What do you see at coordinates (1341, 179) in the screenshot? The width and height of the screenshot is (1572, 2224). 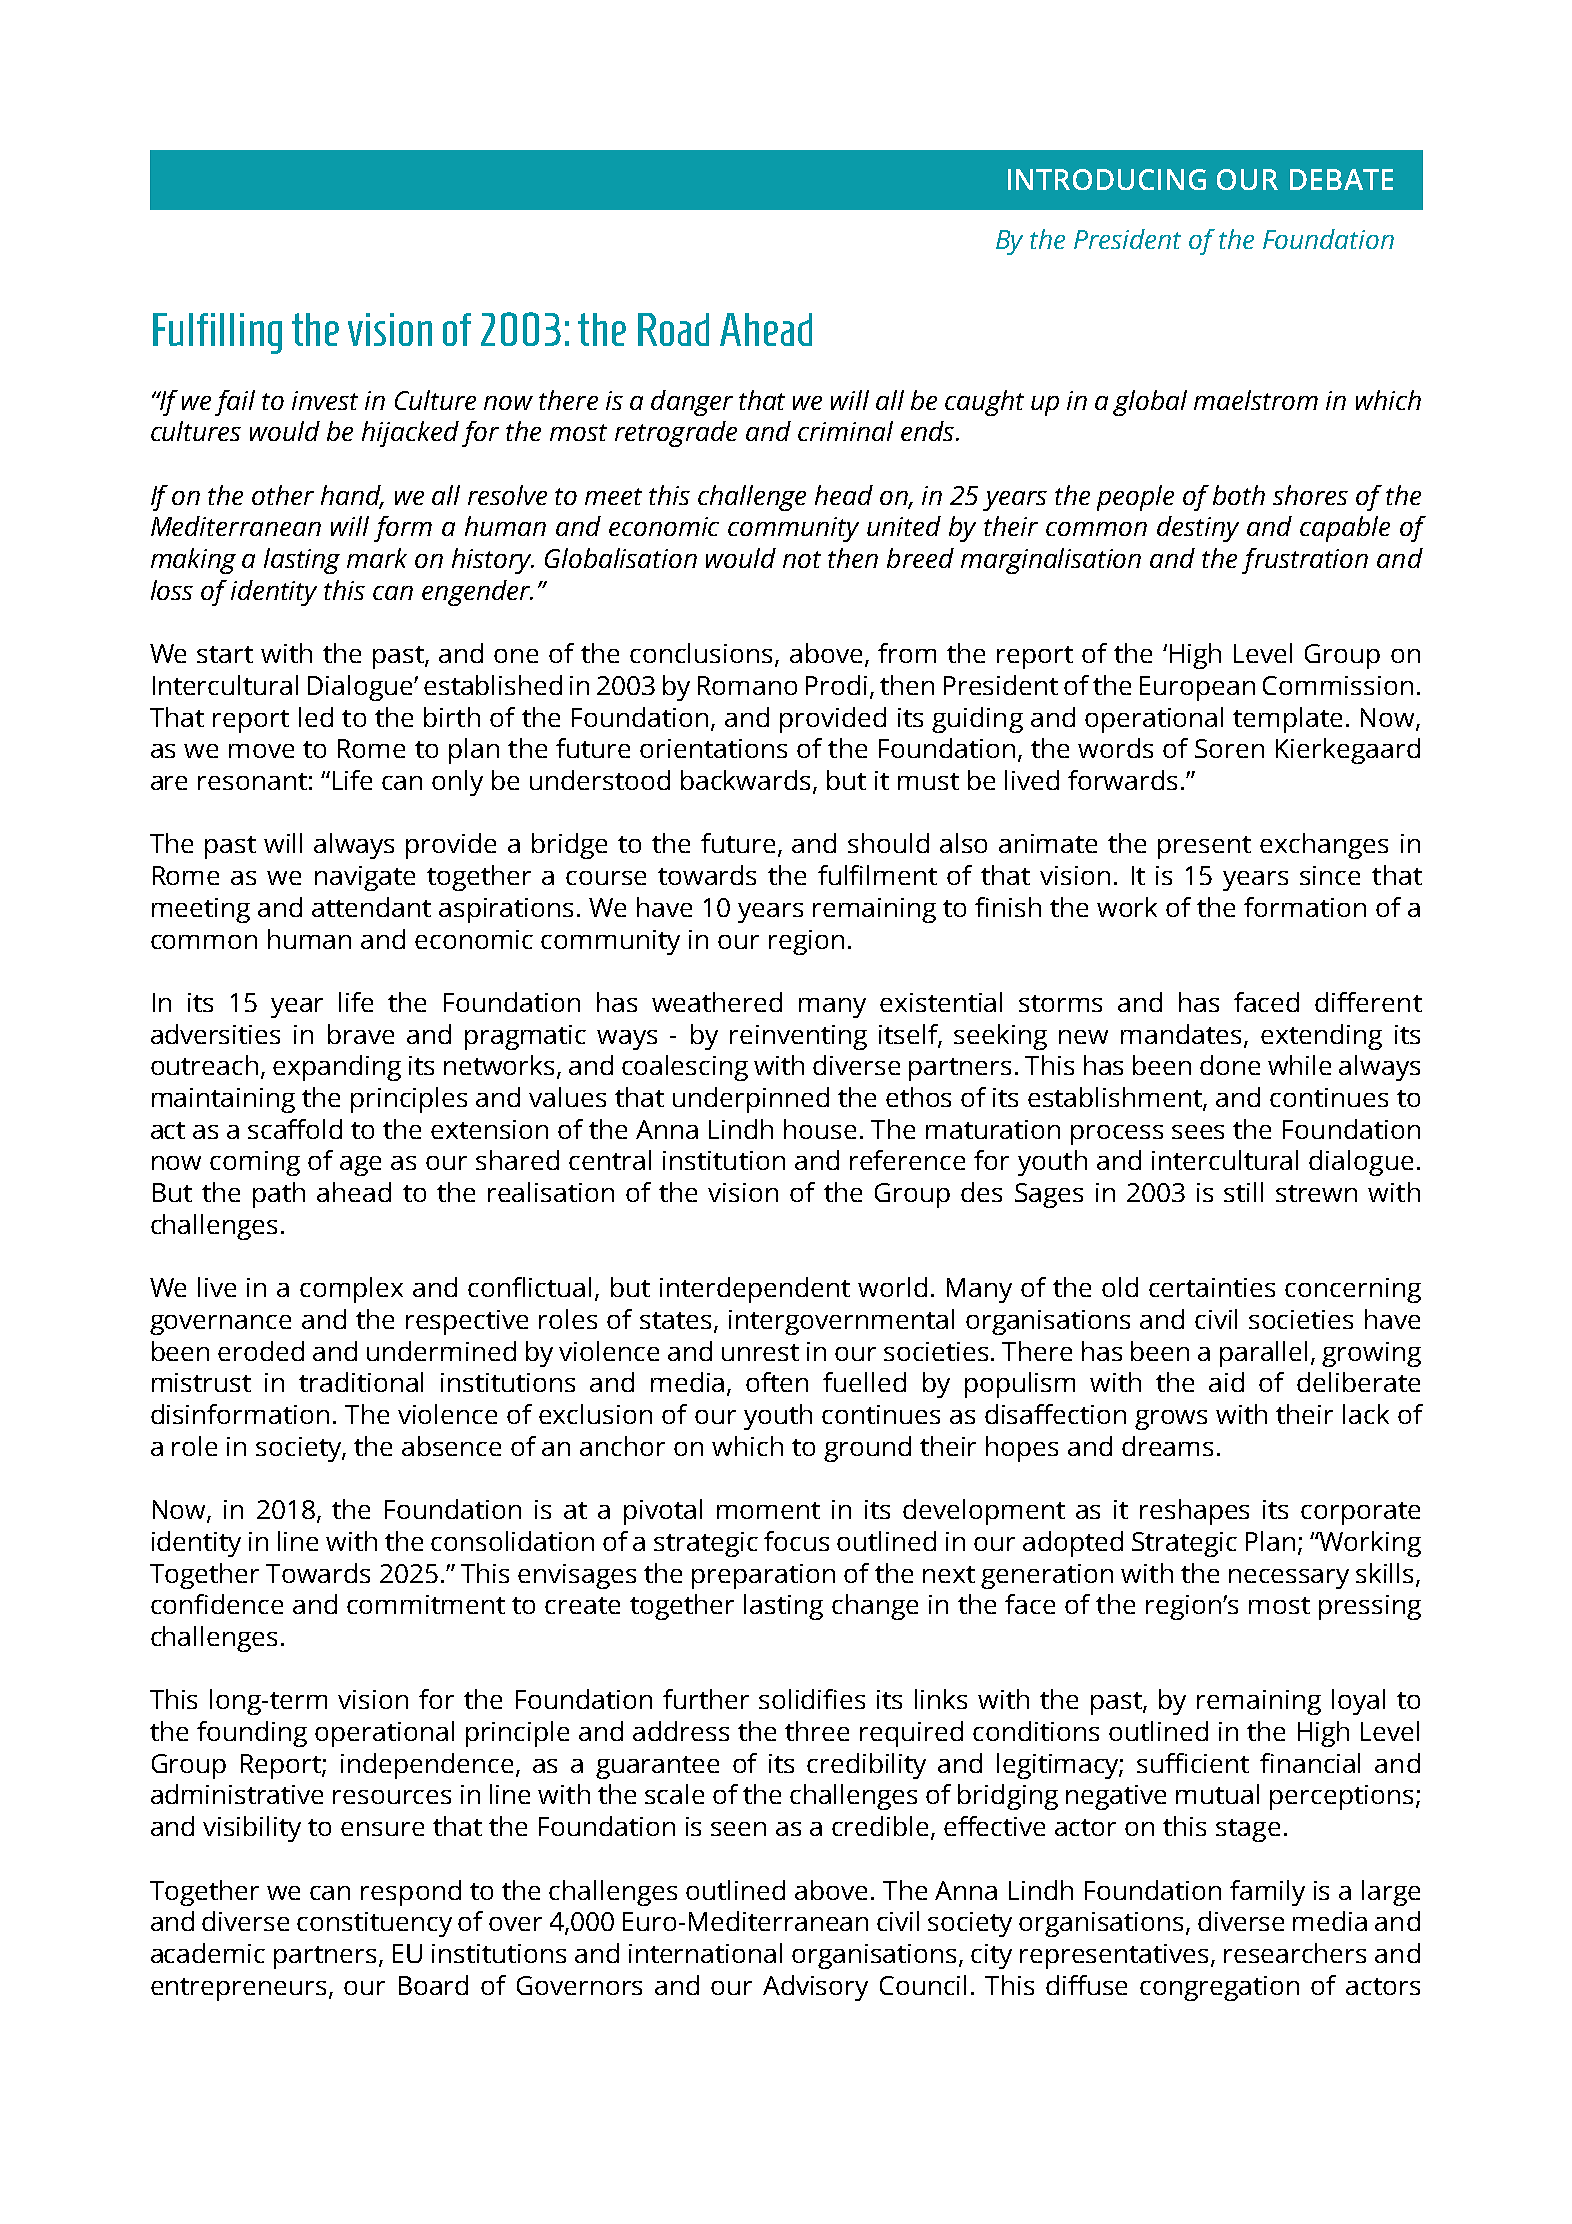 I see `DEBATE` at bounding box center [1341, 179].
